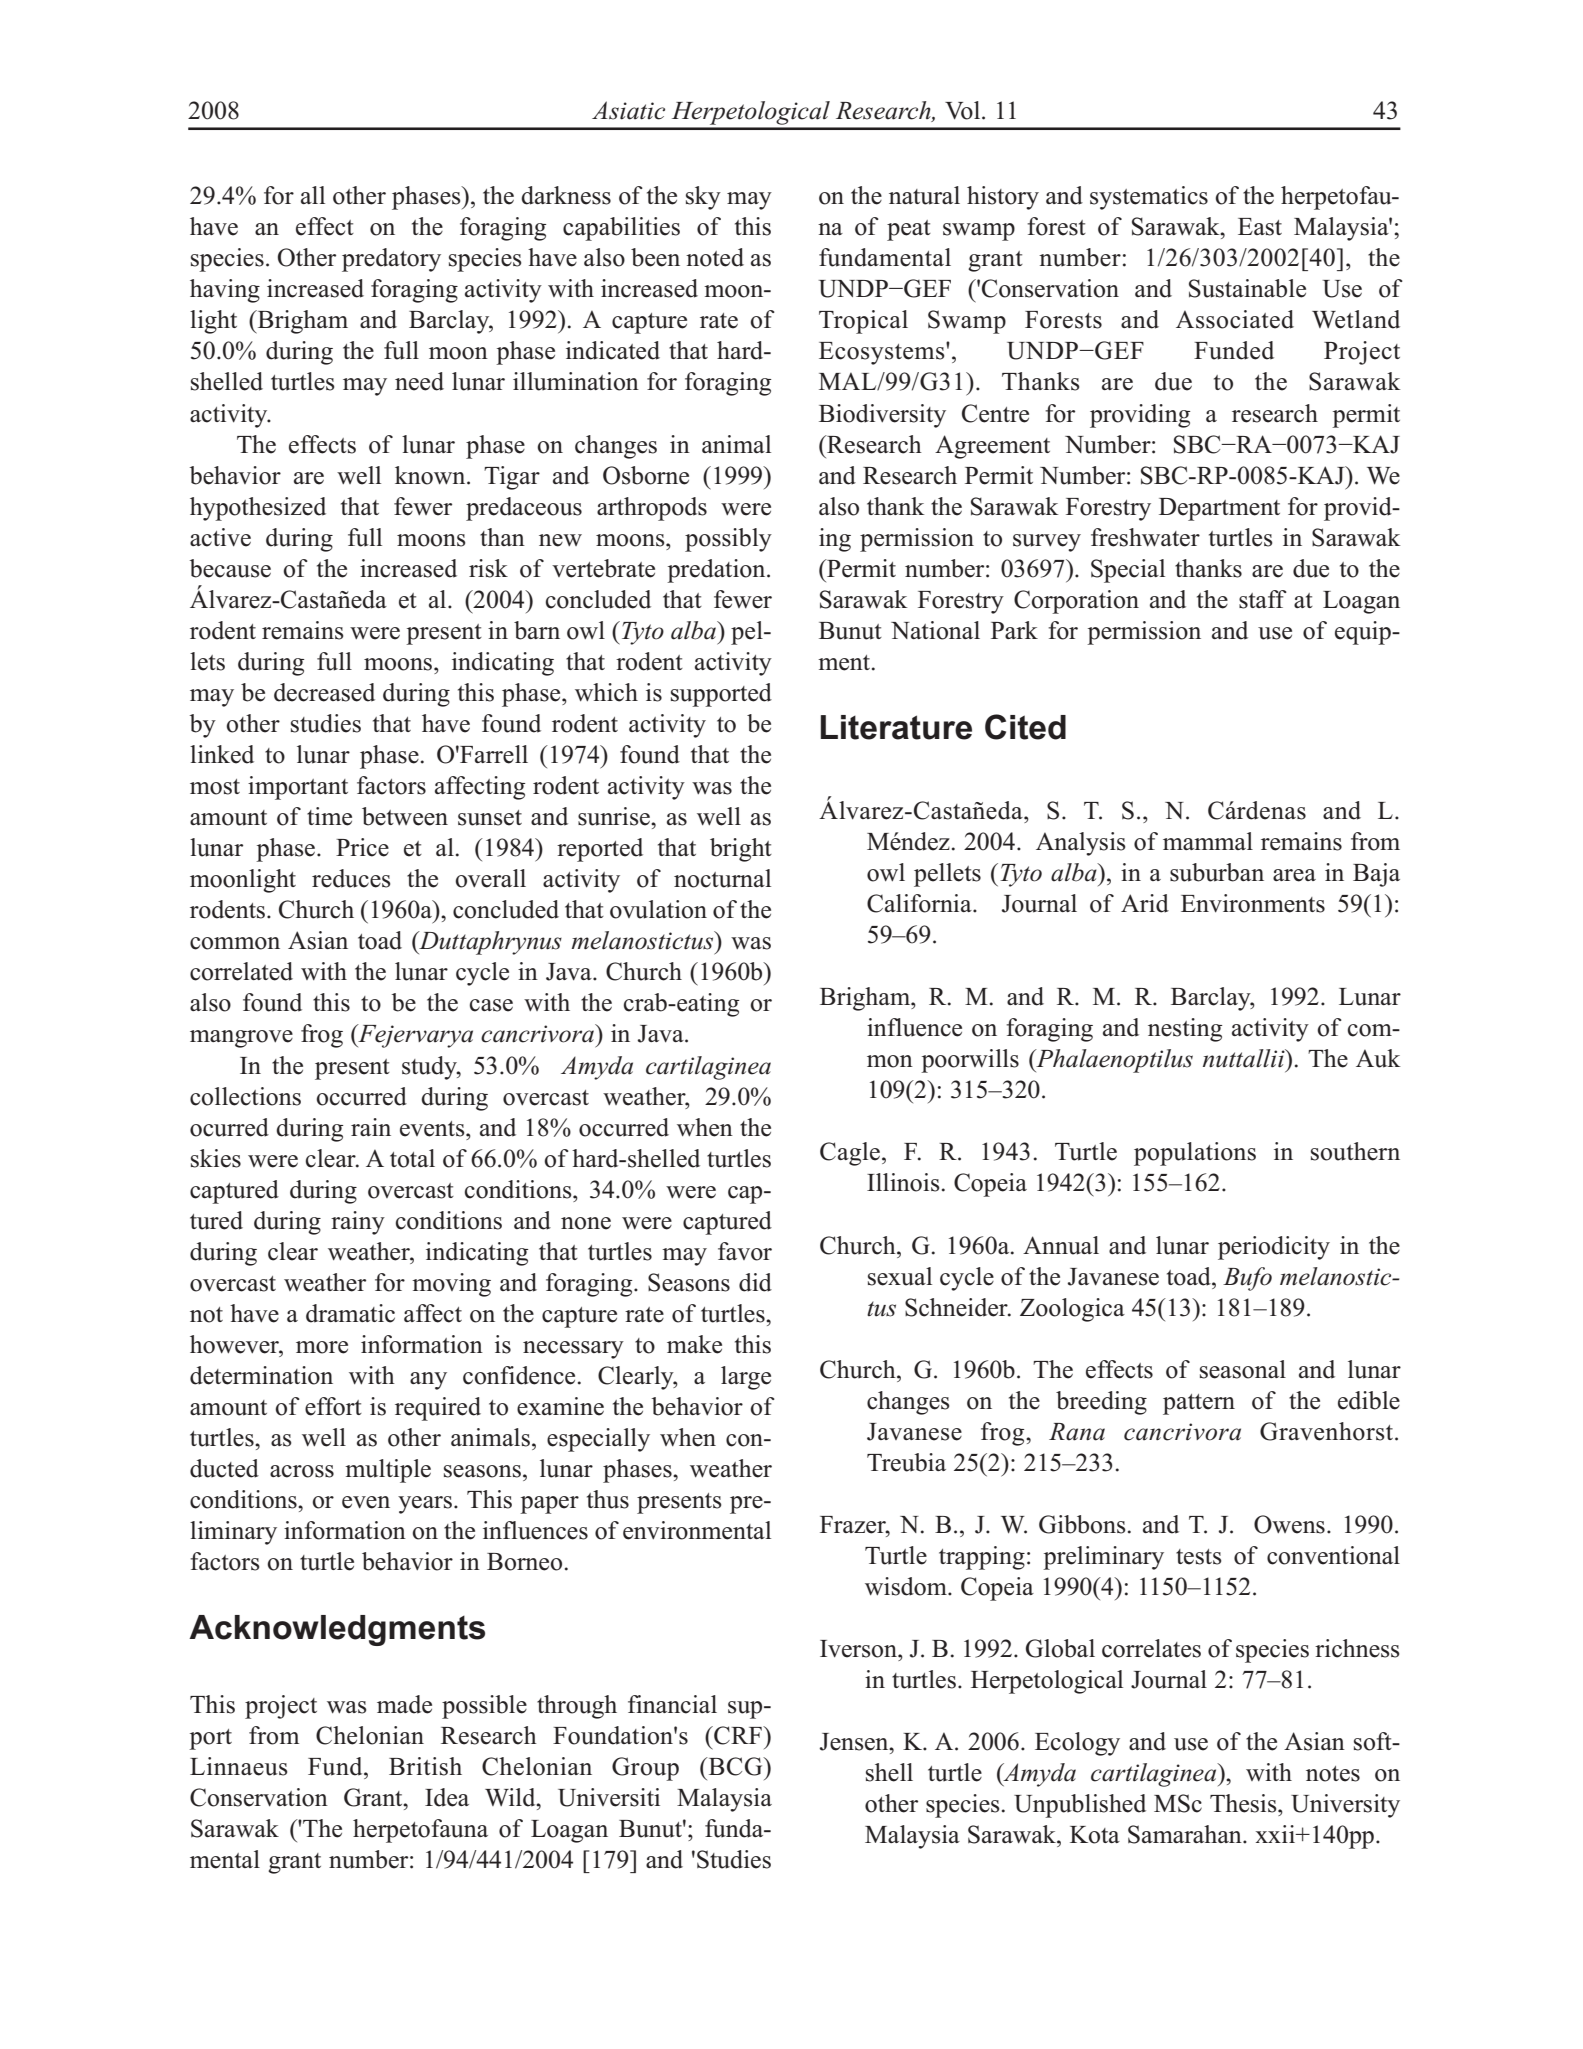 The height and width of the screenshot is (2049, 1583). Describe the element at coordinates (425, 1766) in the screenshot. I see `British` at that location.
